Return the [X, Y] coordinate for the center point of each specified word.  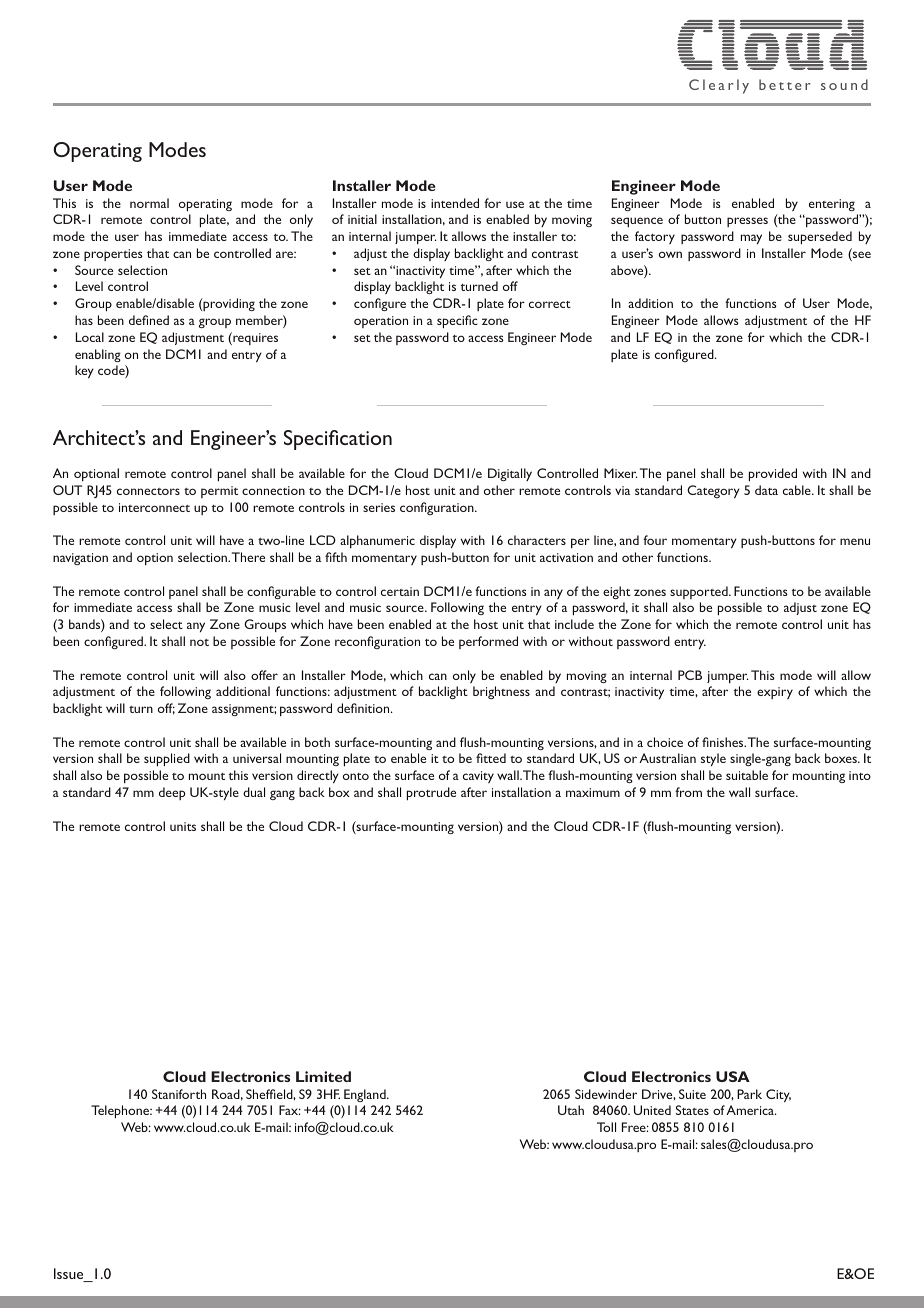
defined [149, 320]
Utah [571, 1110]
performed [488, 642]
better [785, 84]
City [778, 1095]
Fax [290, 1110]
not [199, 642]
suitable [747, 775]
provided [773, 474]
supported [700, 592]
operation [381, 322]
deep [172, 793]
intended [455, 203]
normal [149, 203]
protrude [431, 793]
